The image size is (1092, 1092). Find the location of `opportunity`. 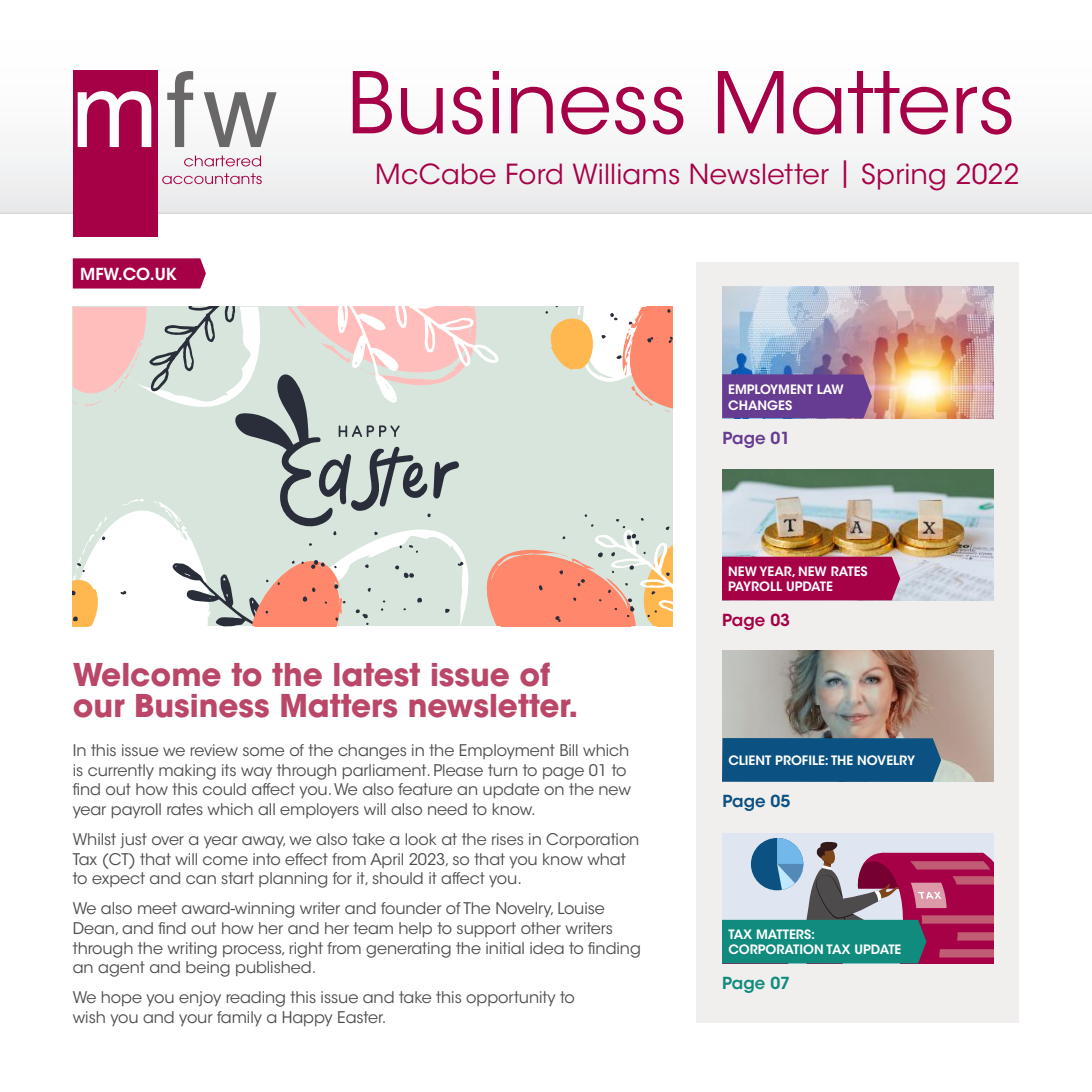

opportunity is located at coordinates (510, 998).
